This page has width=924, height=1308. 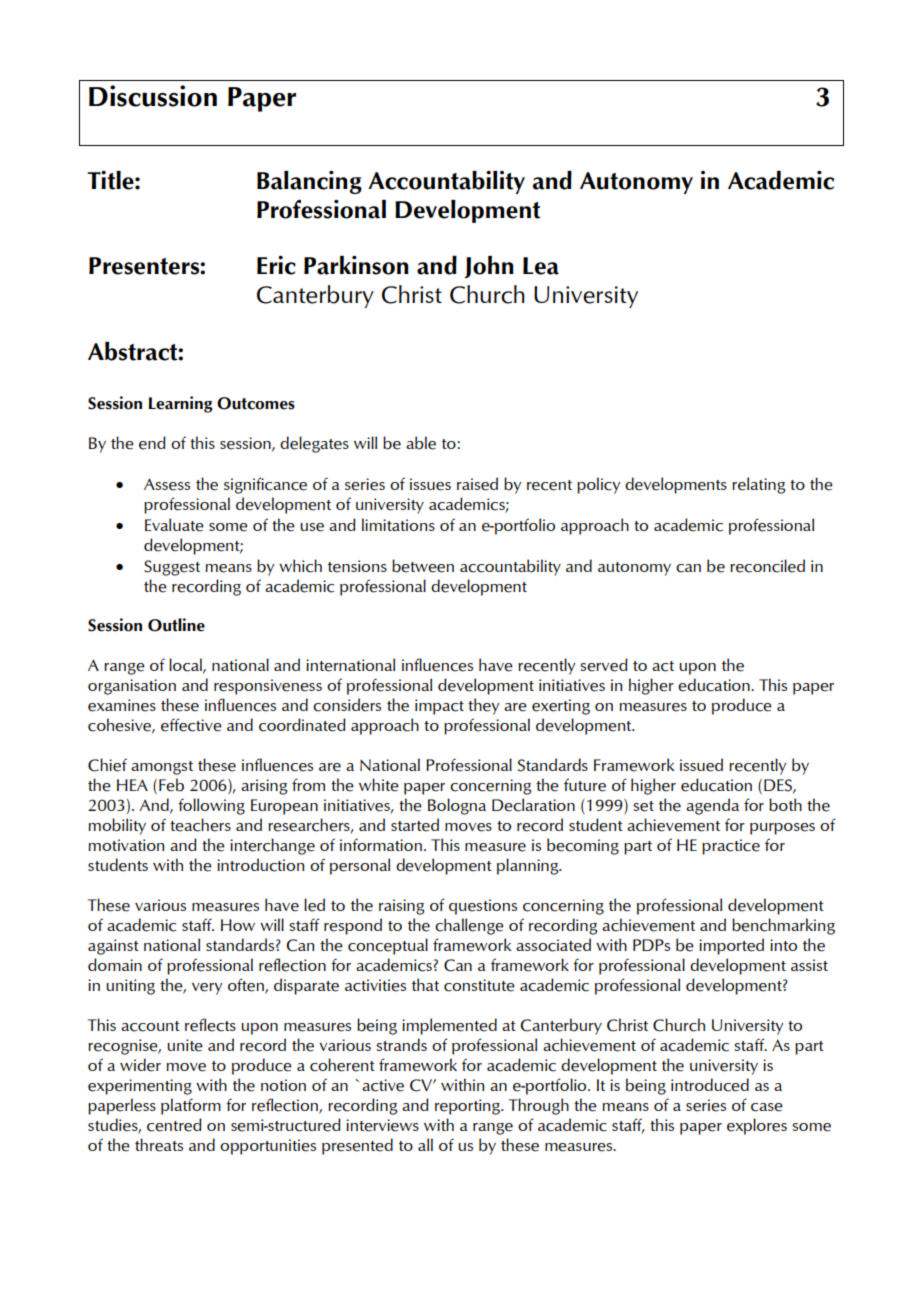 What do you see at coordinates (309, 182) in the page?
I see `Balancing` at bounding box center [309, 182].
